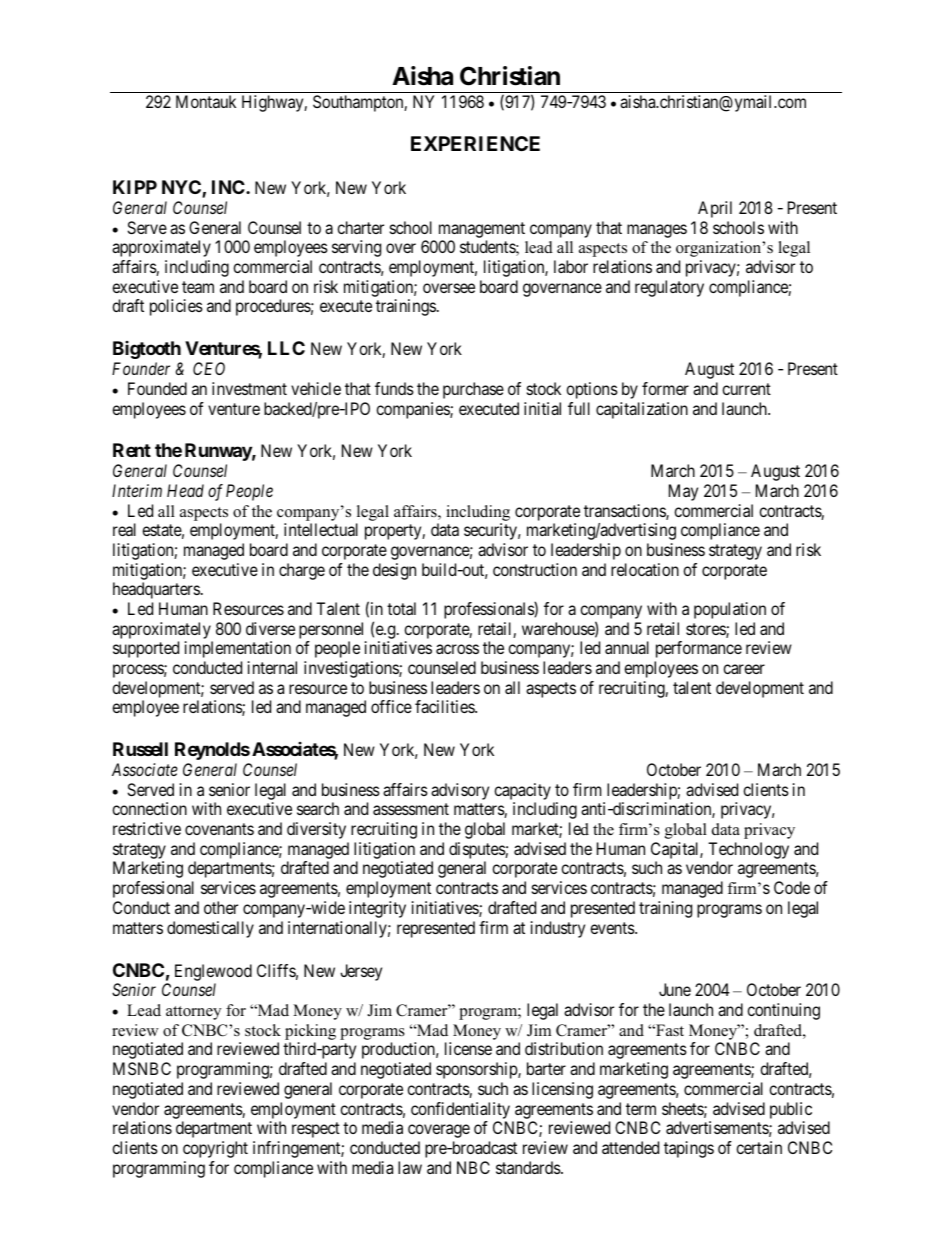 This image has width=952, height=1233. Describe the element at coordinates (748, 852) in the image. I see `Technology` at that location.
